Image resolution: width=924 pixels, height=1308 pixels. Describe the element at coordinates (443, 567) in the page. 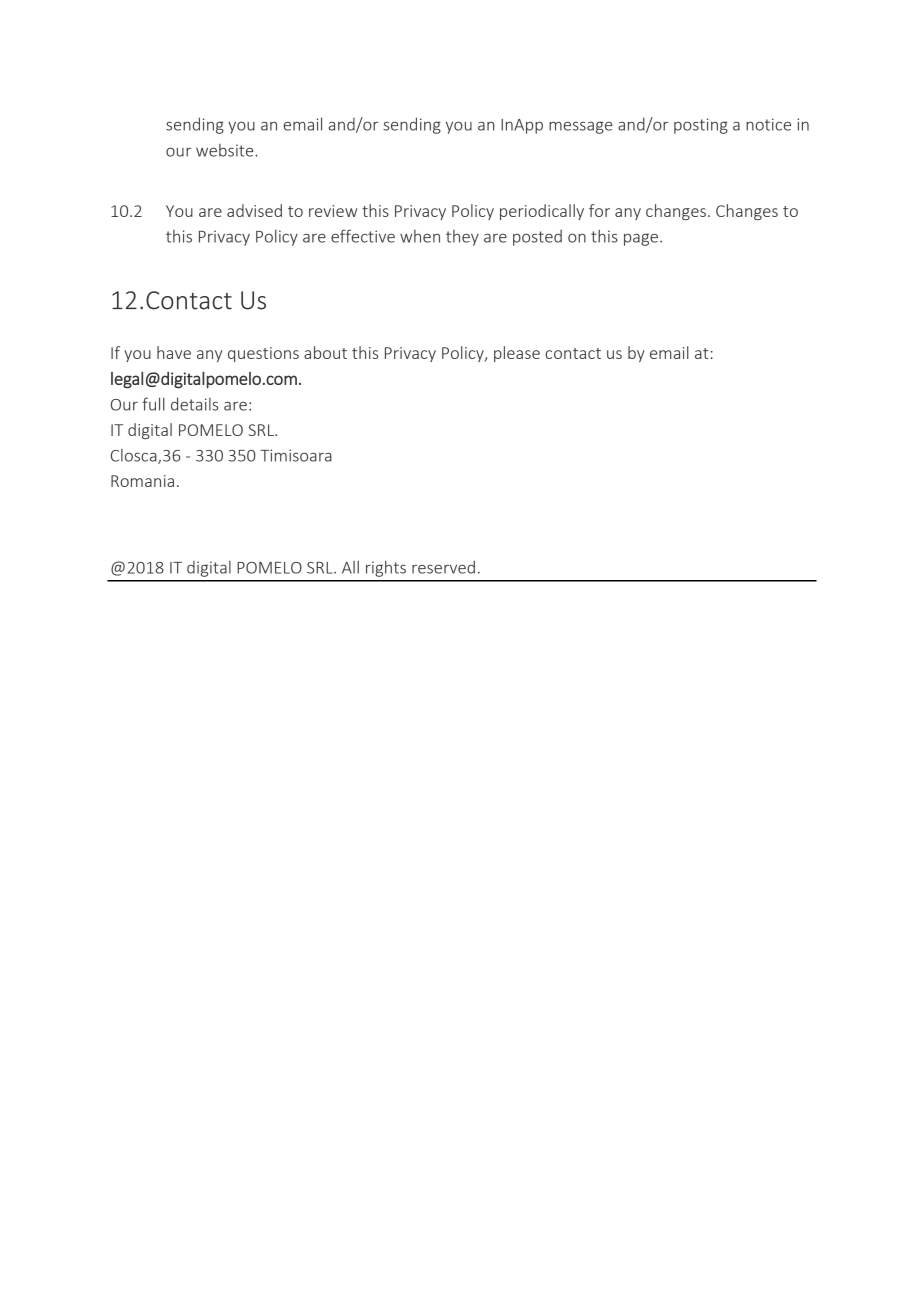

I see `reserved` at that location.
